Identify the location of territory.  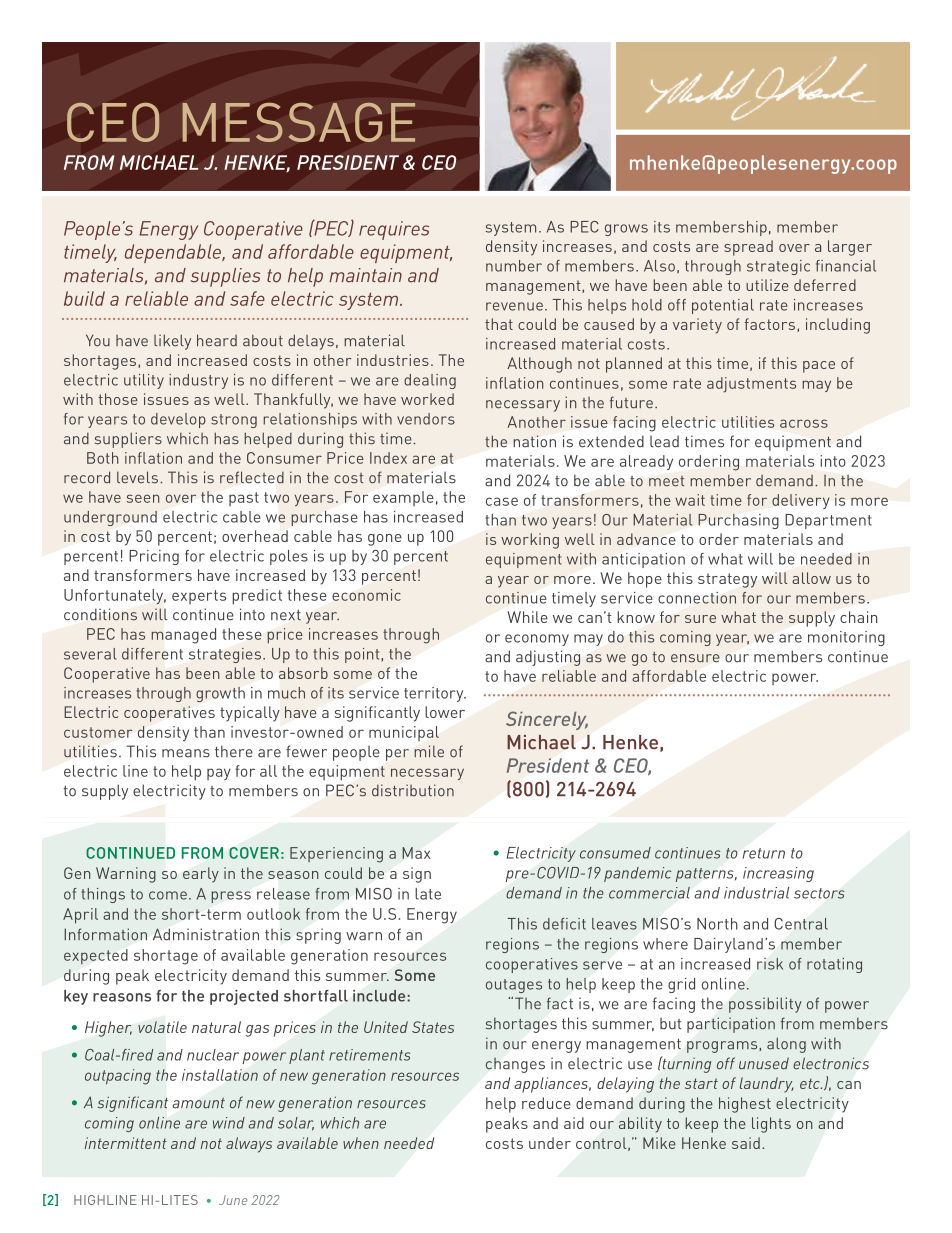
(435, 694).
